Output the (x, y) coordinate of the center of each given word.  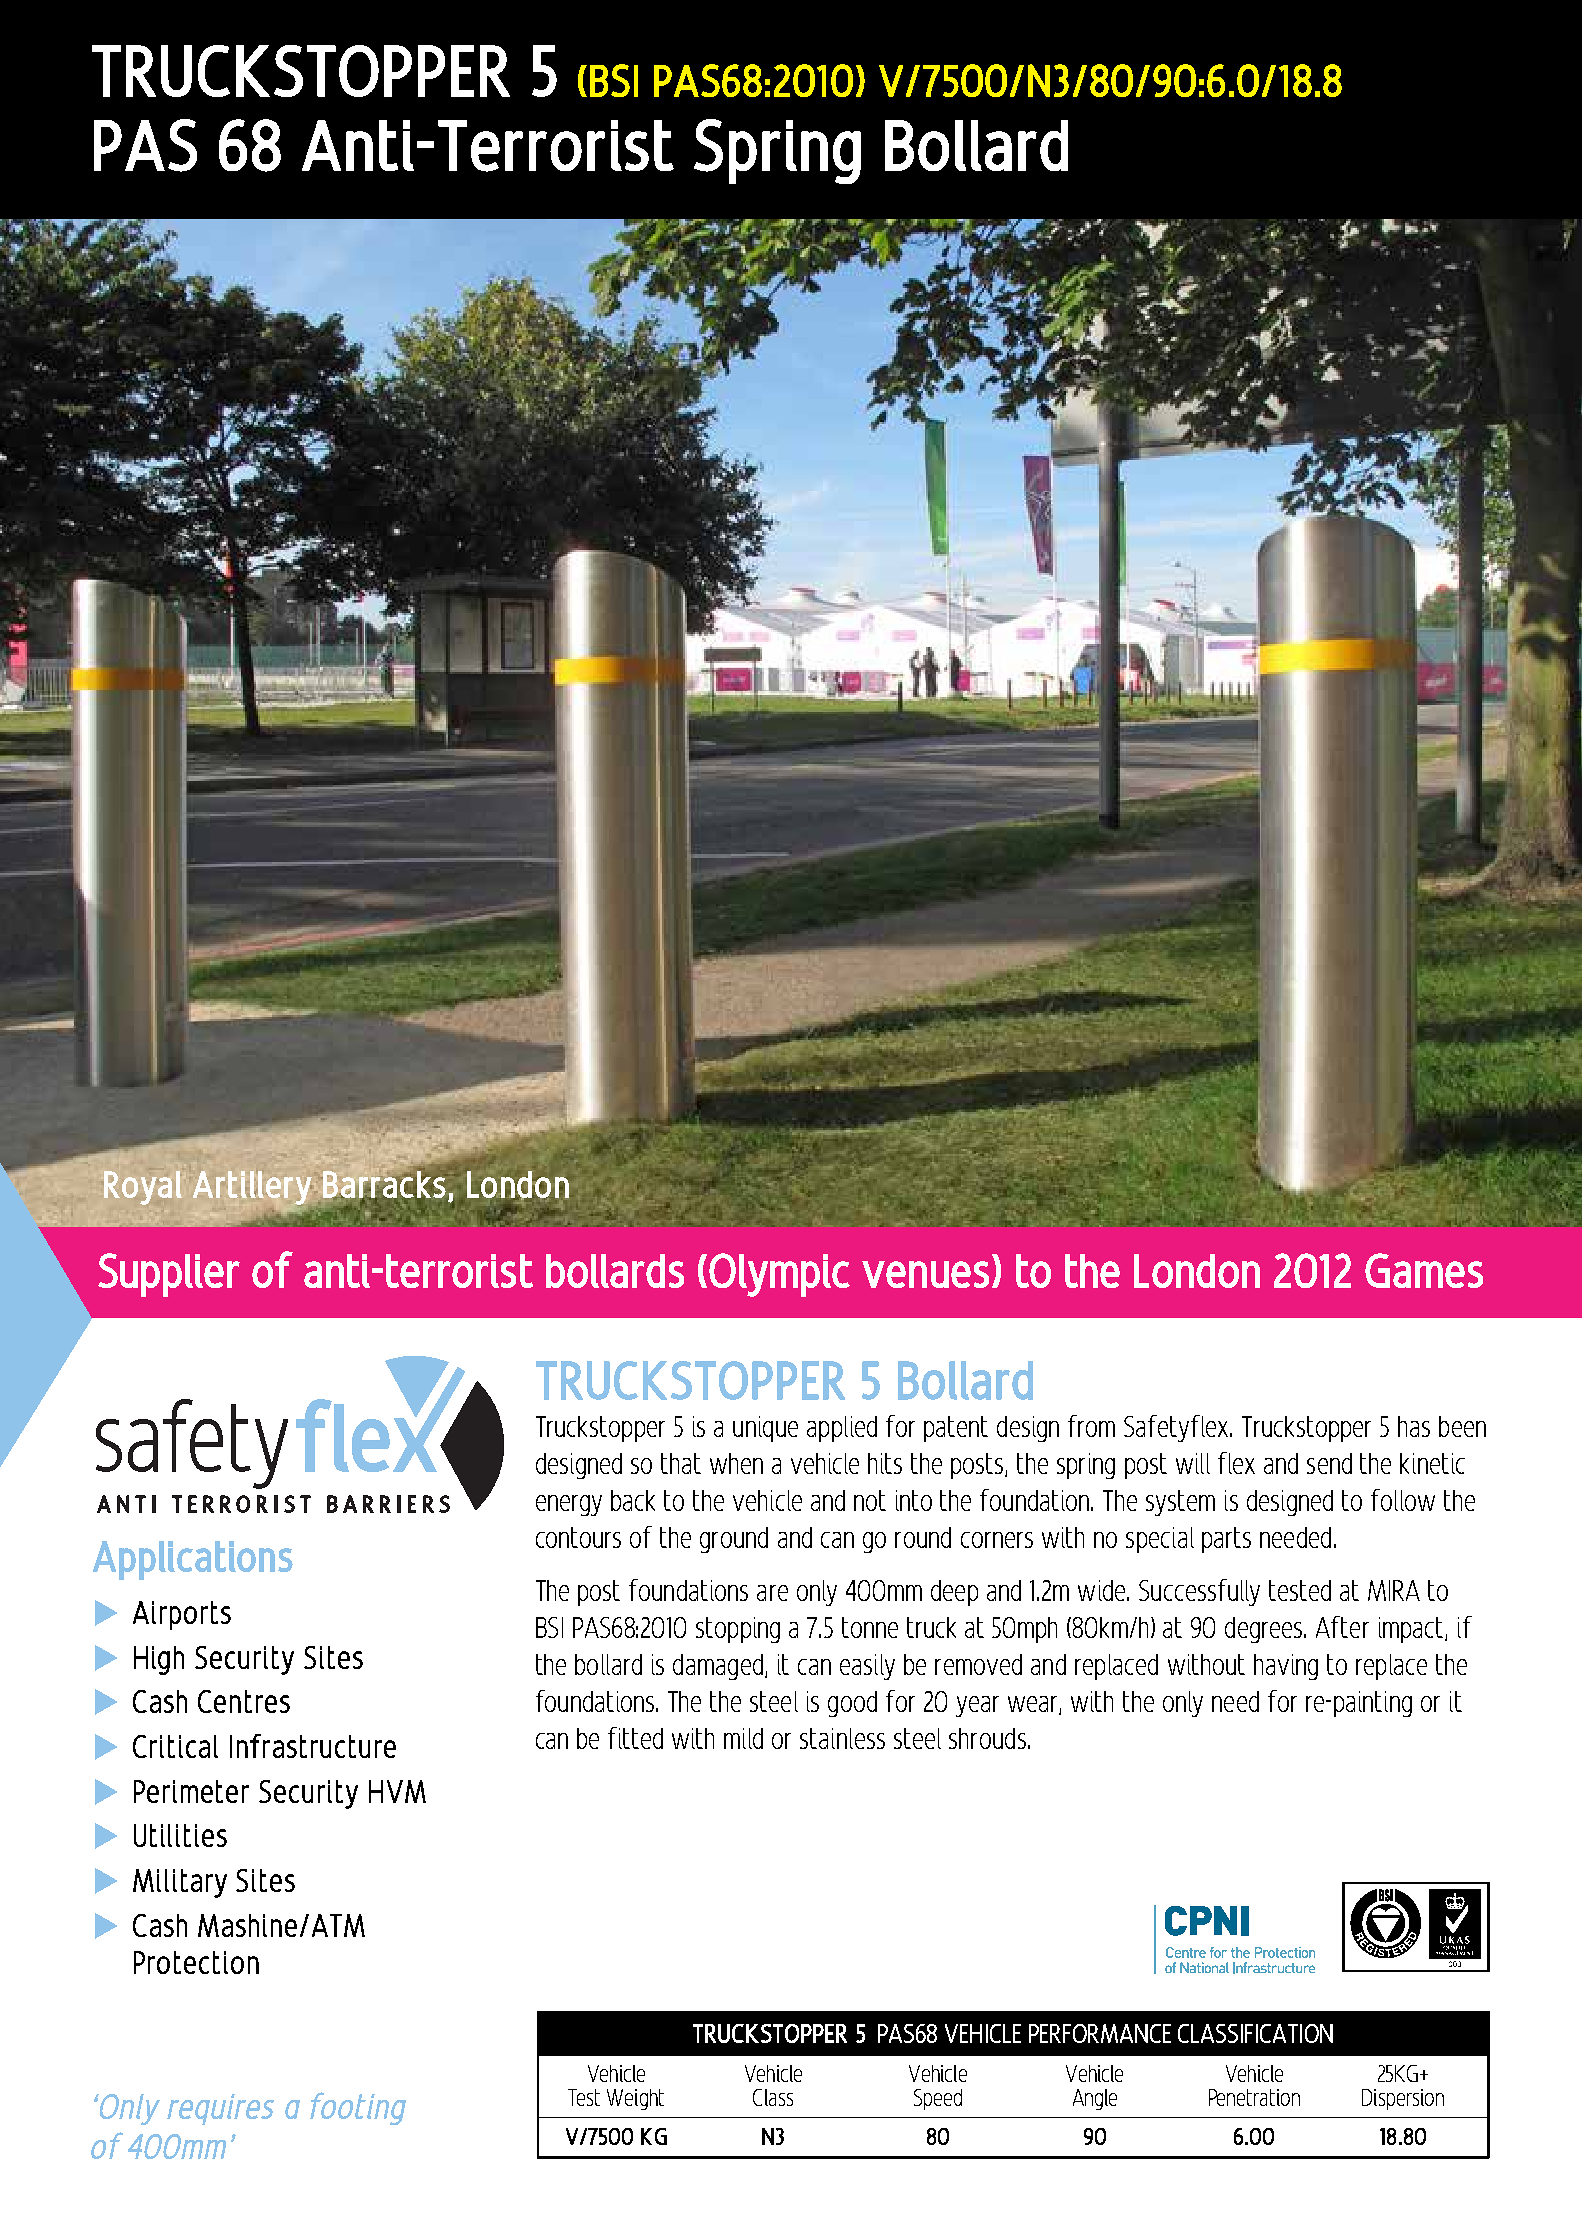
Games (1424, 1270)
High (159, 1660)
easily (867, 1667)
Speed (938, 2099)
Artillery (252, 1189)
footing (358, 2108)
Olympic (779, 1275)
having (1286, 1667)
